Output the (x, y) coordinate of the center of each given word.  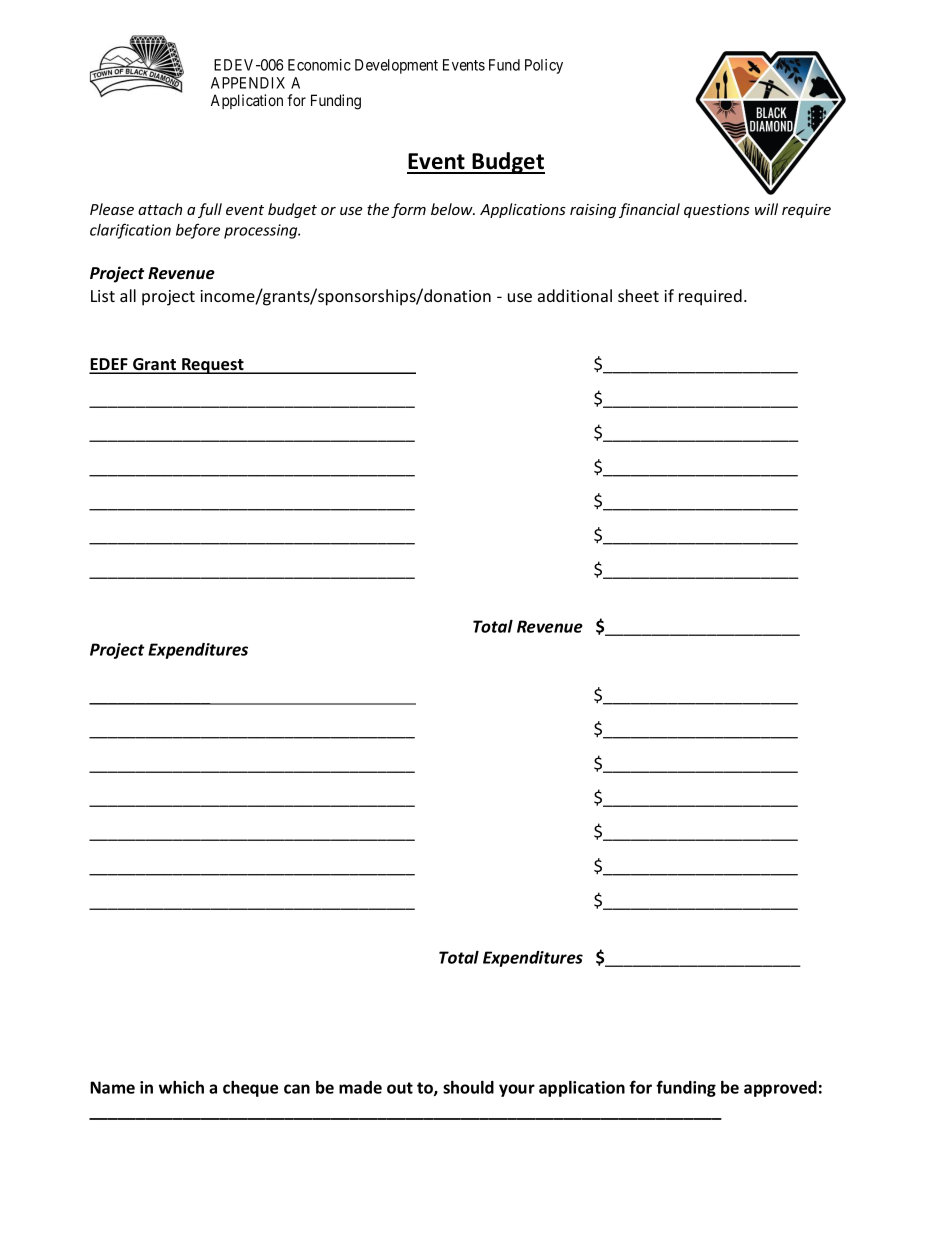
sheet (638, 295)
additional (575, 295)
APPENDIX (248, 83)
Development (396, 66)
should (468, 1087)
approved (780, 1089)
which (181, 1087)
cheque (250, 1089)
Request (213, 366)
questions (717, 211)
